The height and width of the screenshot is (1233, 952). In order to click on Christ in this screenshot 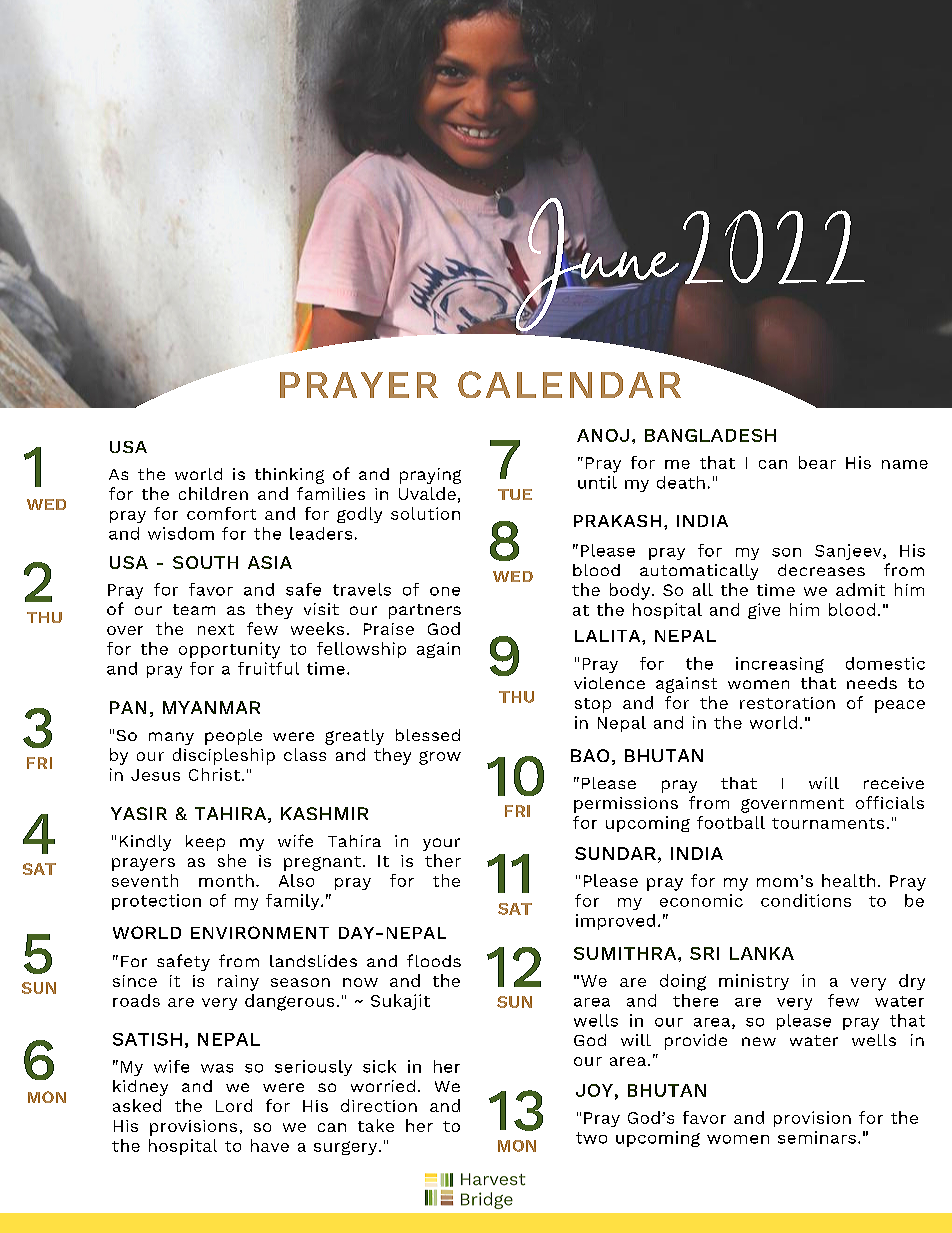, I will do `click(214, 774)`.
